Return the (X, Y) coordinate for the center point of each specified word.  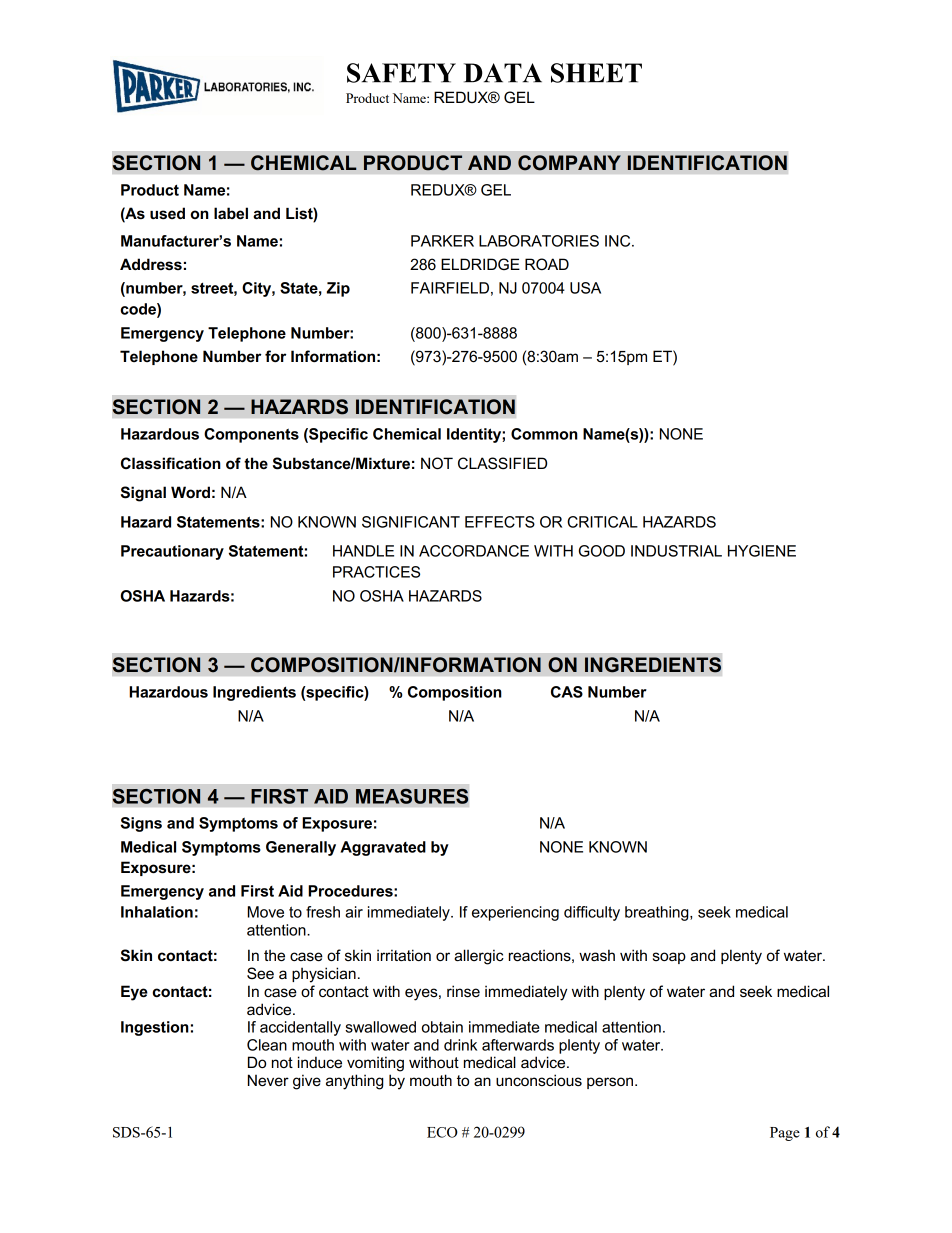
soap (669, 958)
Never (268, 1080)
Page (785, 1134)
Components (251, 435)
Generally (301, 848)
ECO (442, 1132)
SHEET (596, 73)
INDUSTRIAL (676, 551)
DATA (503, 73)
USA (585, 288)
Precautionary (172, 552)
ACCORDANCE (474, 551)
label (231, 213)
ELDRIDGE (480, 264)
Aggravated (383, 848)
